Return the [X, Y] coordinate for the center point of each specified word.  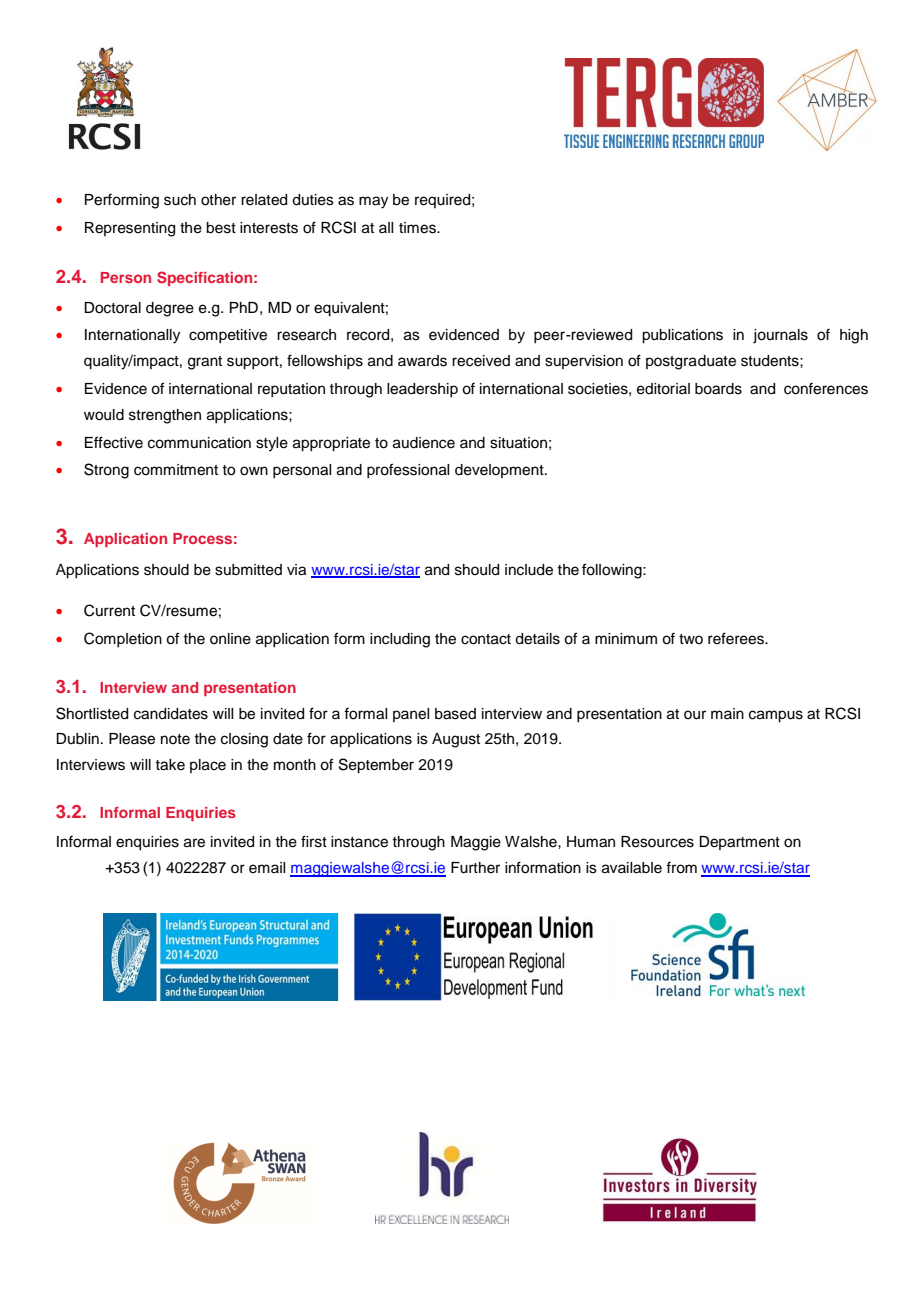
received [481, 361]
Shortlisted [92, 713]
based [455, 714]
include [529, 570]
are [194, 843]
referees [737, 638]
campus [776, 716]
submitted [248, 570]
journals [780, 336]
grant [205, 363]
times [418, 228]
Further [475, 868]
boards [718, 389]
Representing [130, 229]
